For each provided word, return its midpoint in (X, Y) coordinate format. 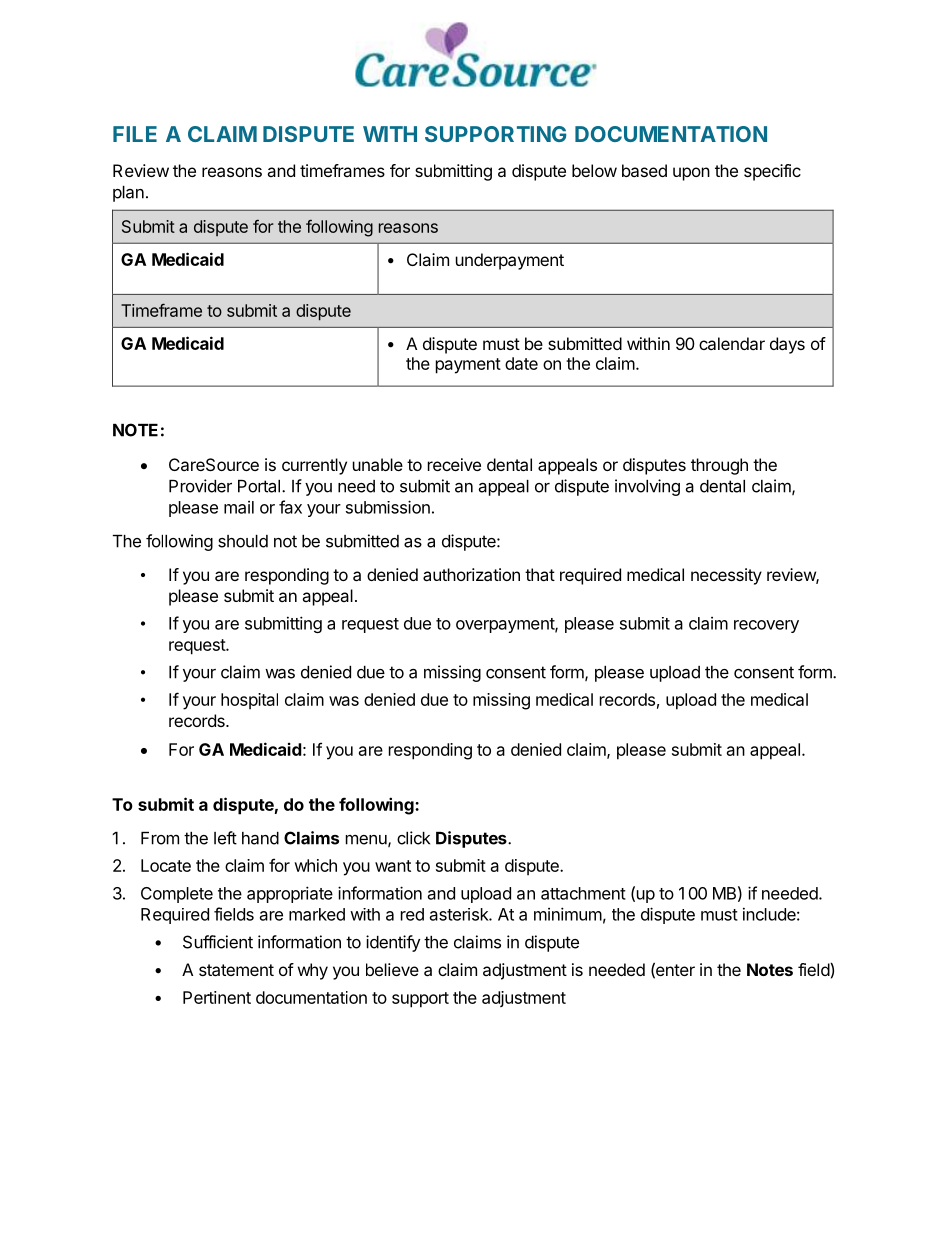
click (413, 838)
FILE (135, 134)
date (521, 363)
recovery (766, 626)
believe (392, 969)
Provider (200, 486)
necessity (726, 576)
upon (691, 174)
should (243, 541)
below (594, 170)
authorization (471, 574)
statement (236, 970)
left (225, 838)
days (787, 345)
